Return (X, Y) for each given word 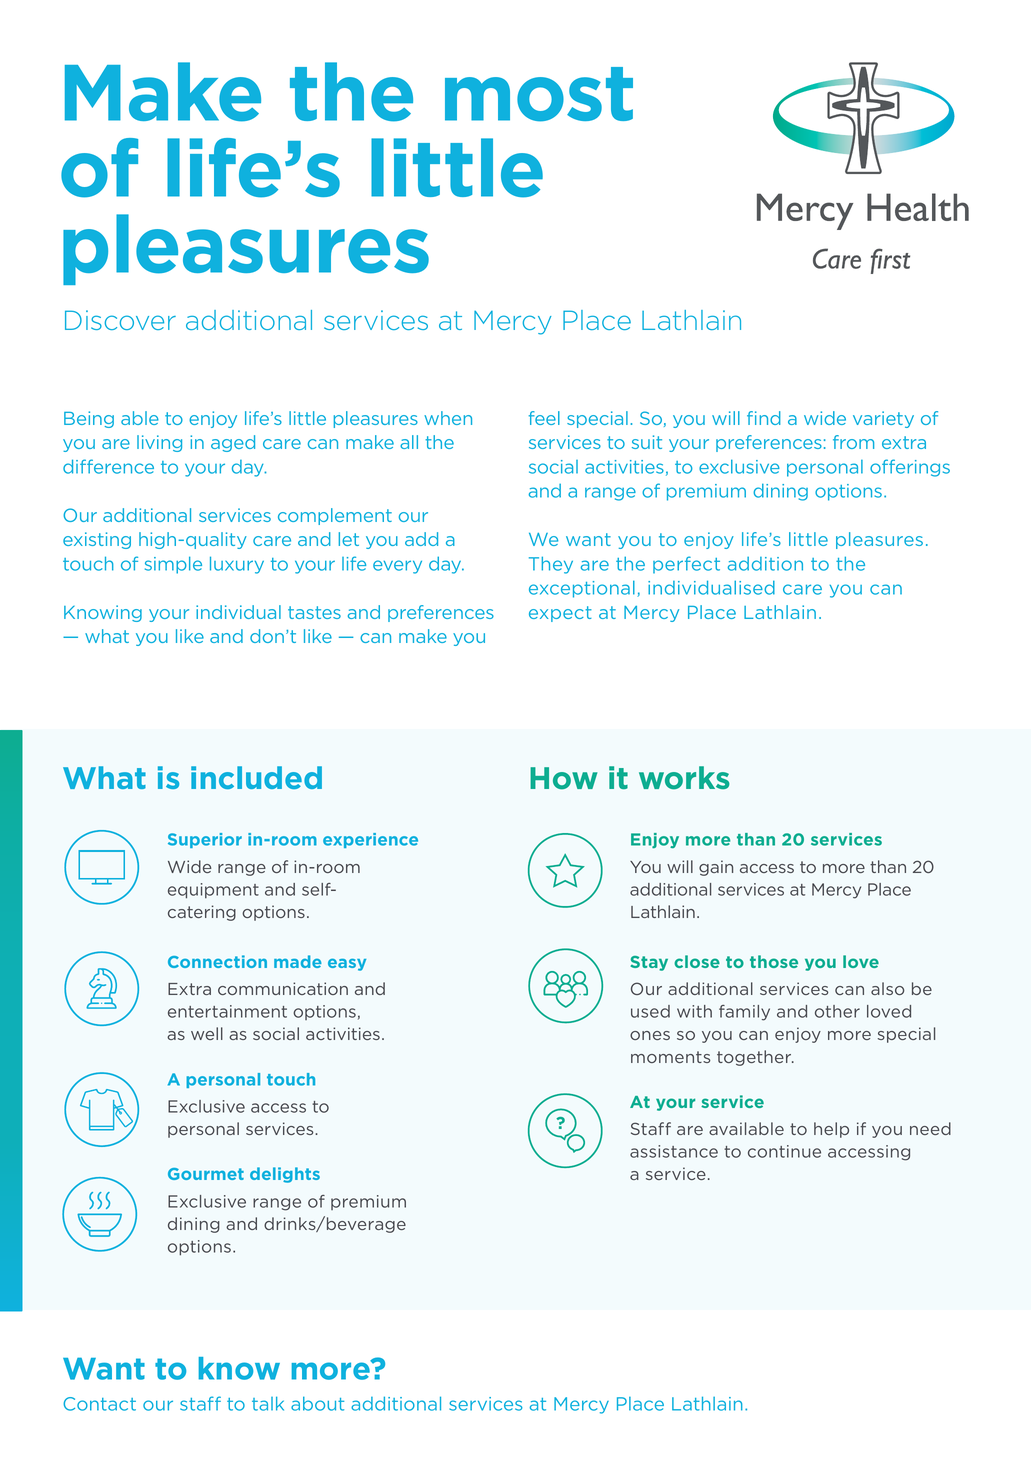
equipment (213, 891)
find (764, 418)
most (539, 94)
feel (544, 418)
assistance (674, 1151)
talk (268, 1403)
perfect (686, 564)
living (159, 443)
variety (883, 419)
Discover (120, 320)
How (563, 778)
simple (173, 565)
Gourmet (206, 1174)
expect (560, 614)
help (831, 1130)
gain (716, 868)
